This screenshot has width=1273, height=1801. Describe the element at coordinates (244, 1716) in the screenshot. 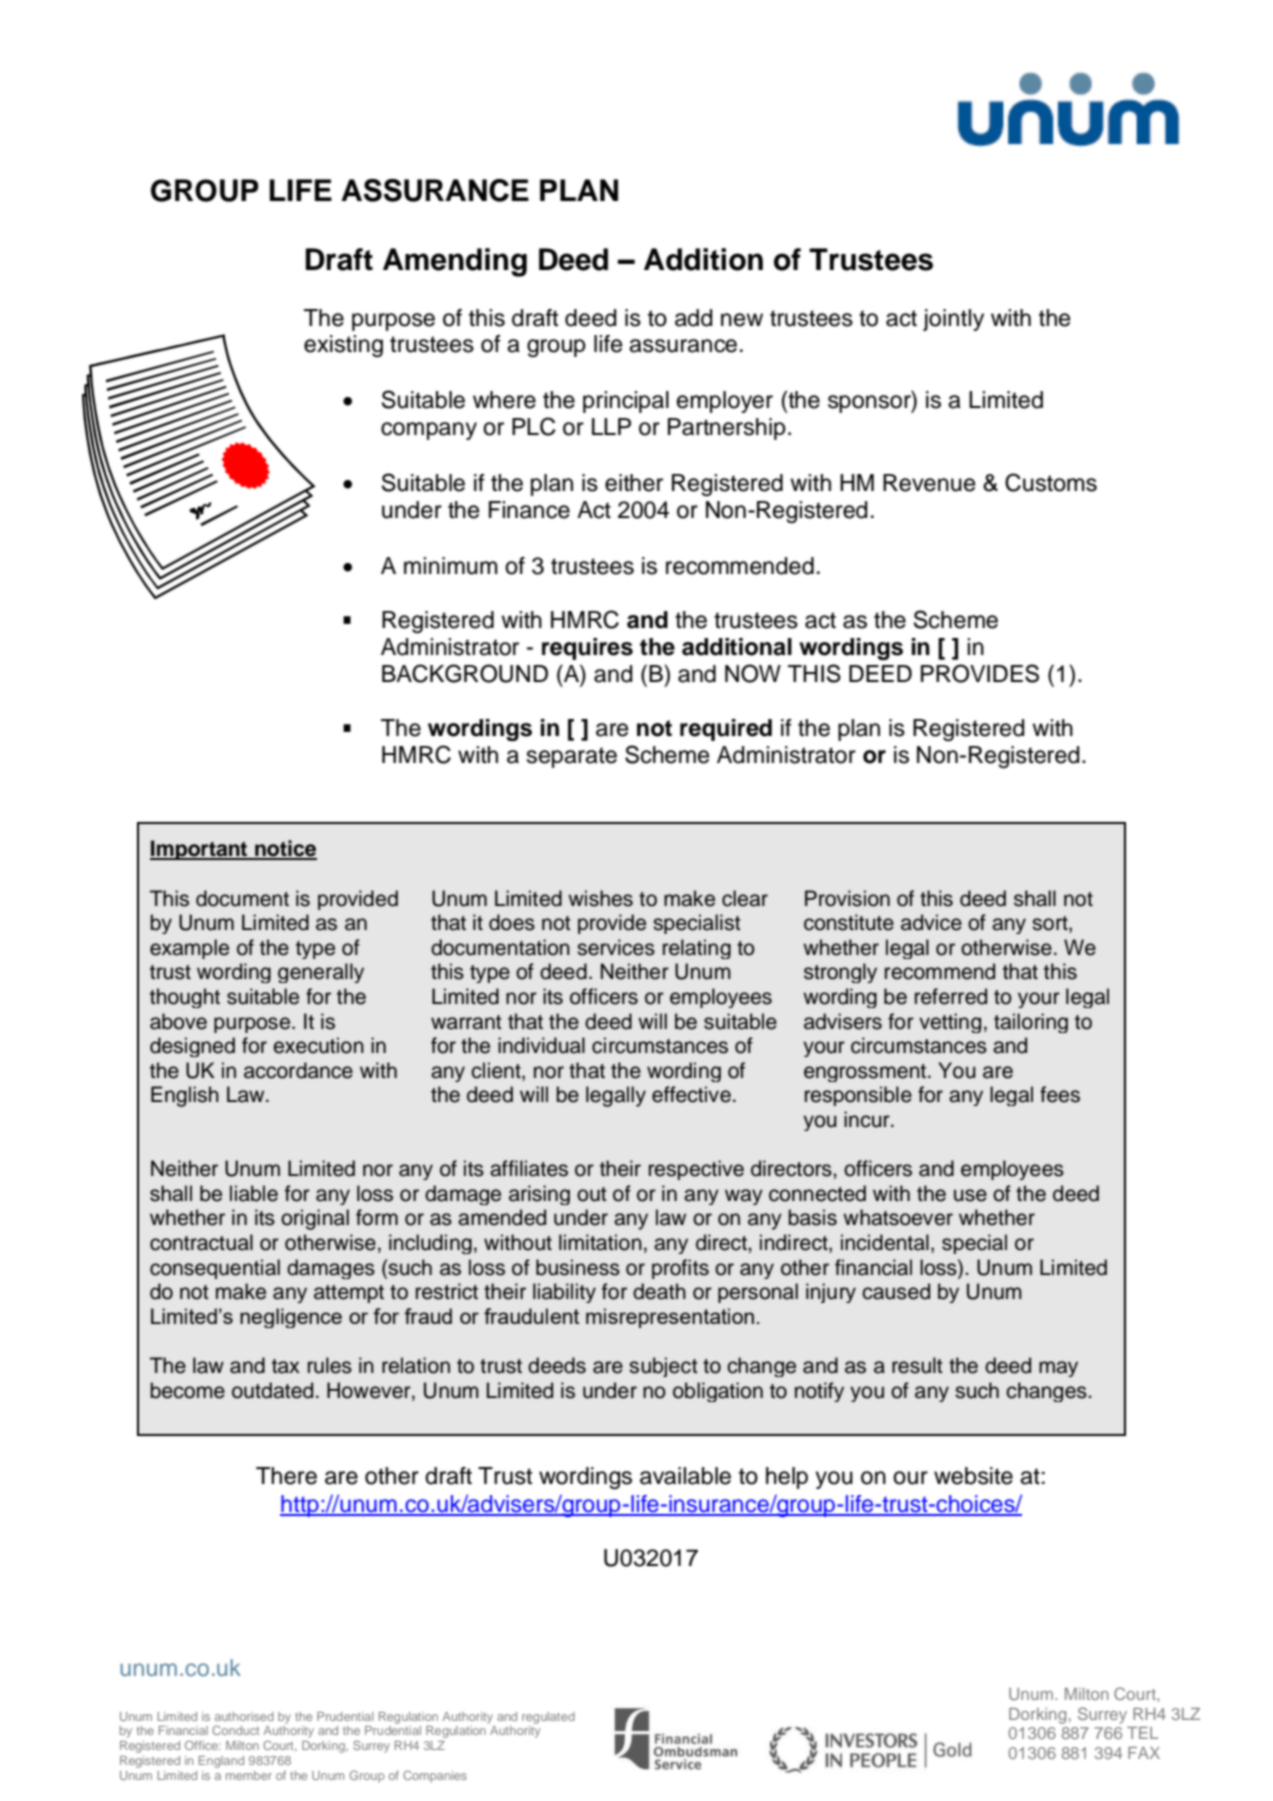

I see `authorised` at that location.
